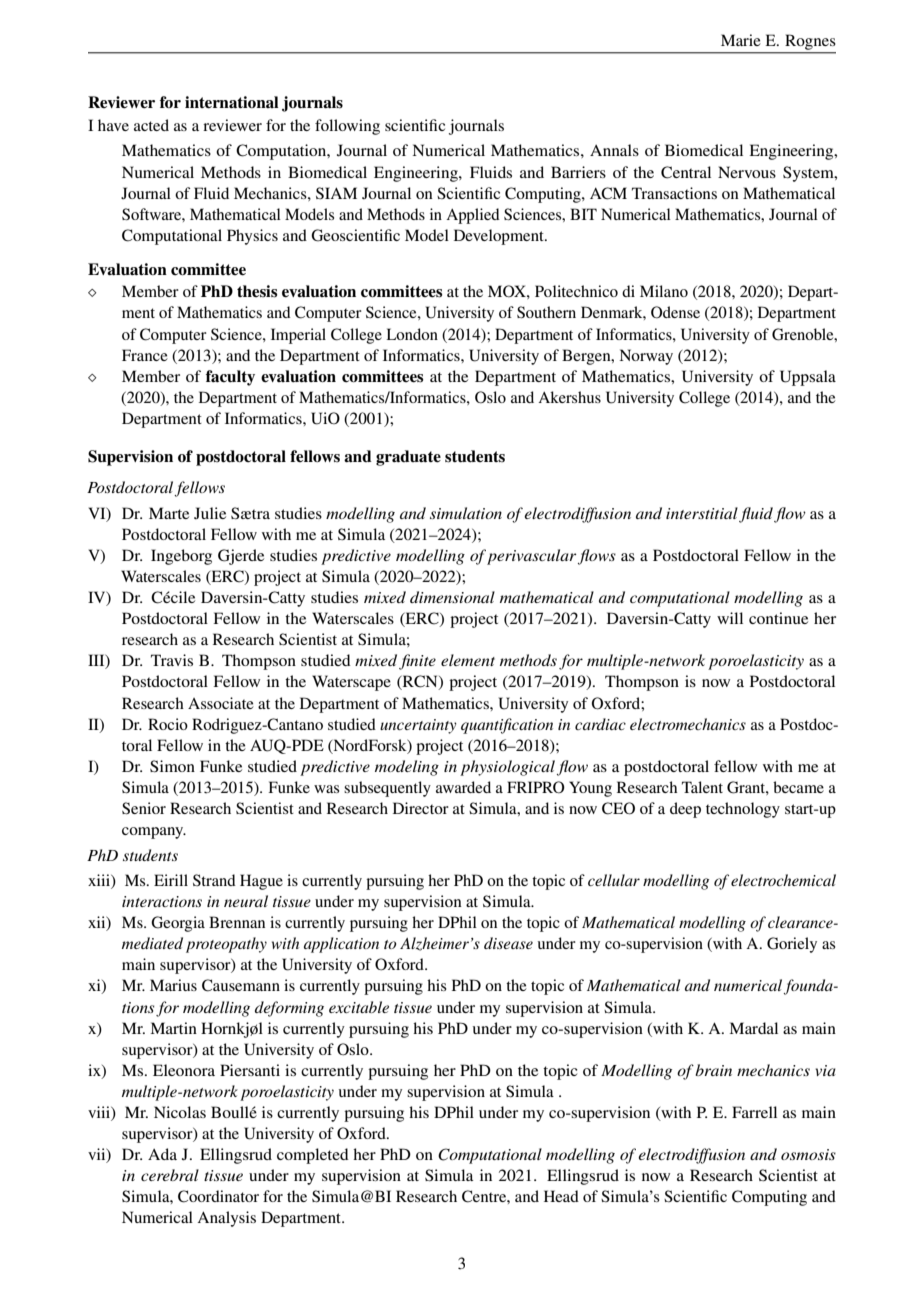  Describe the element at coordinates (347, 127) in the document. I see `following` at that location.
